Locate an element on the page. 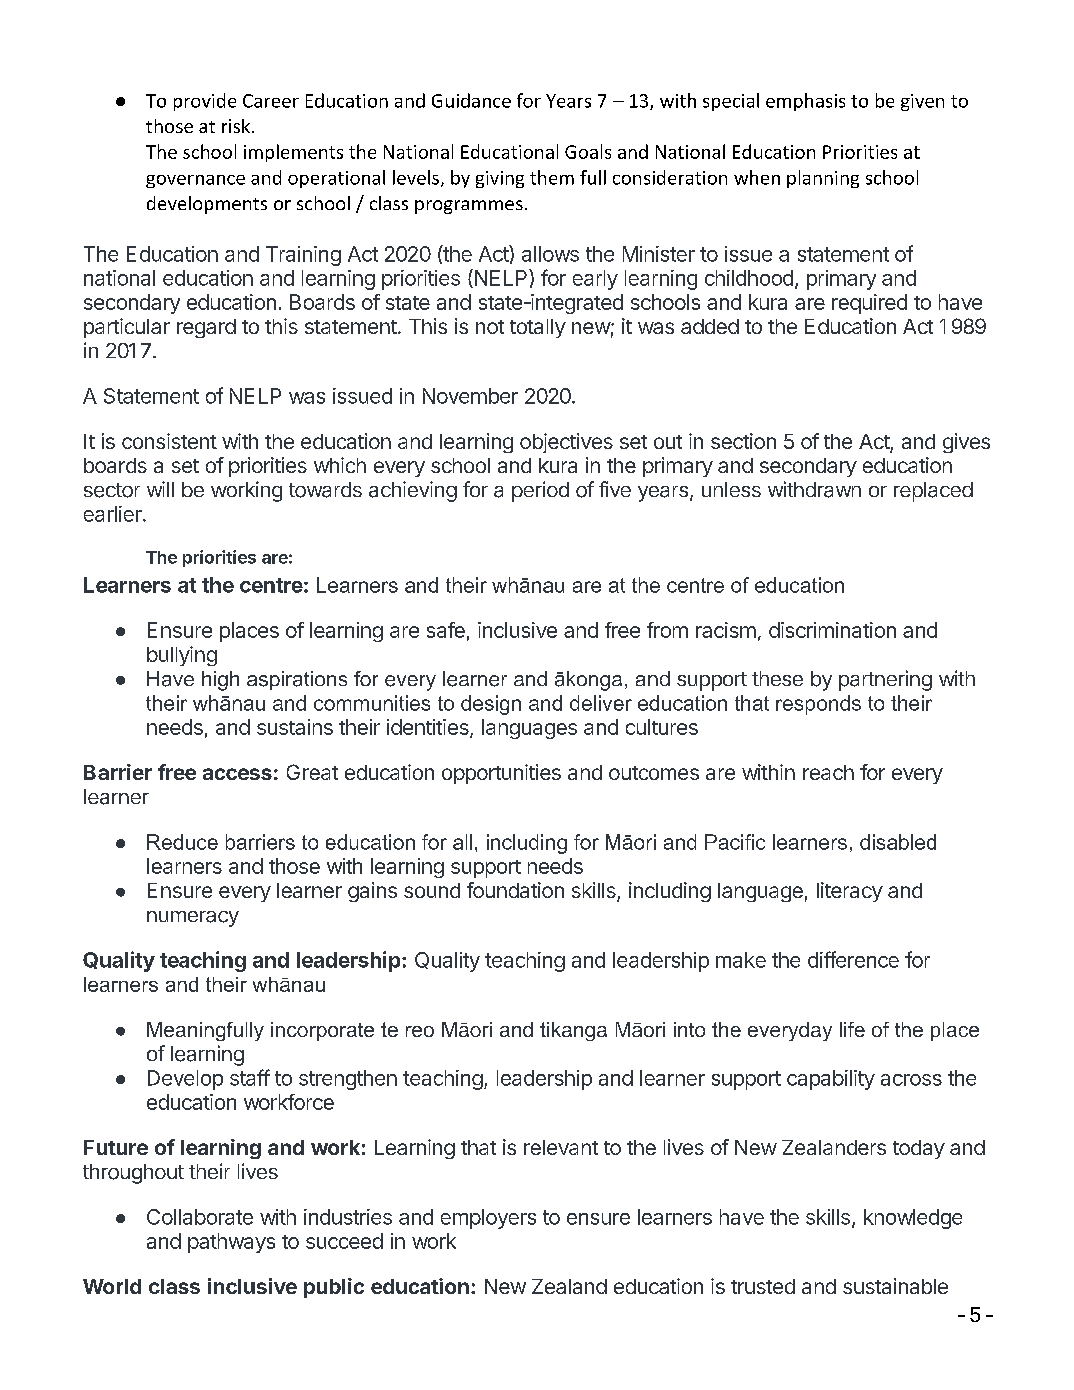 The image size is (1074, 1390). risk is located at coordinates (237, 126).
